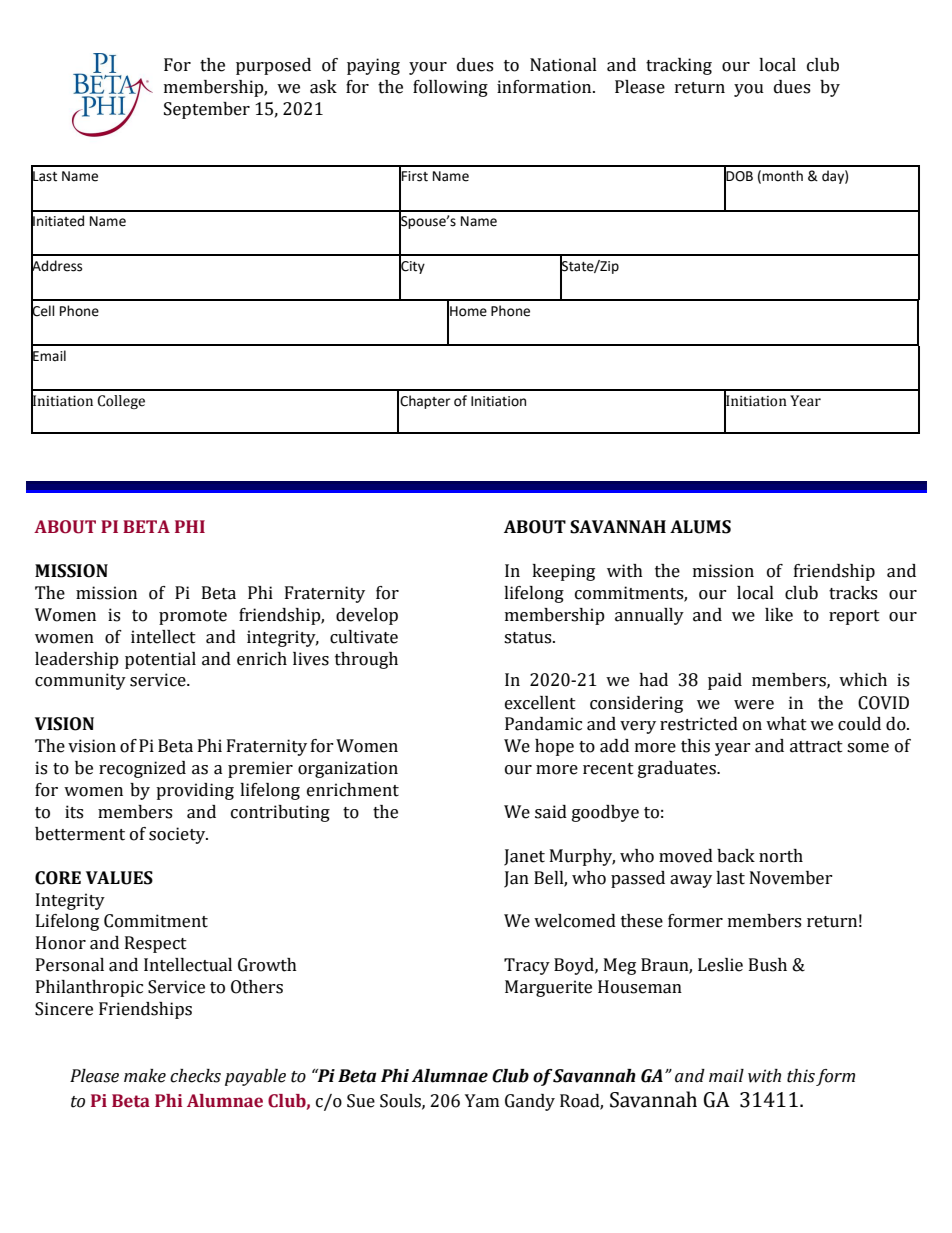 Image resolution: width=952 pixels, height=1233 pixels. I want to click on north, so click(781, 856).
